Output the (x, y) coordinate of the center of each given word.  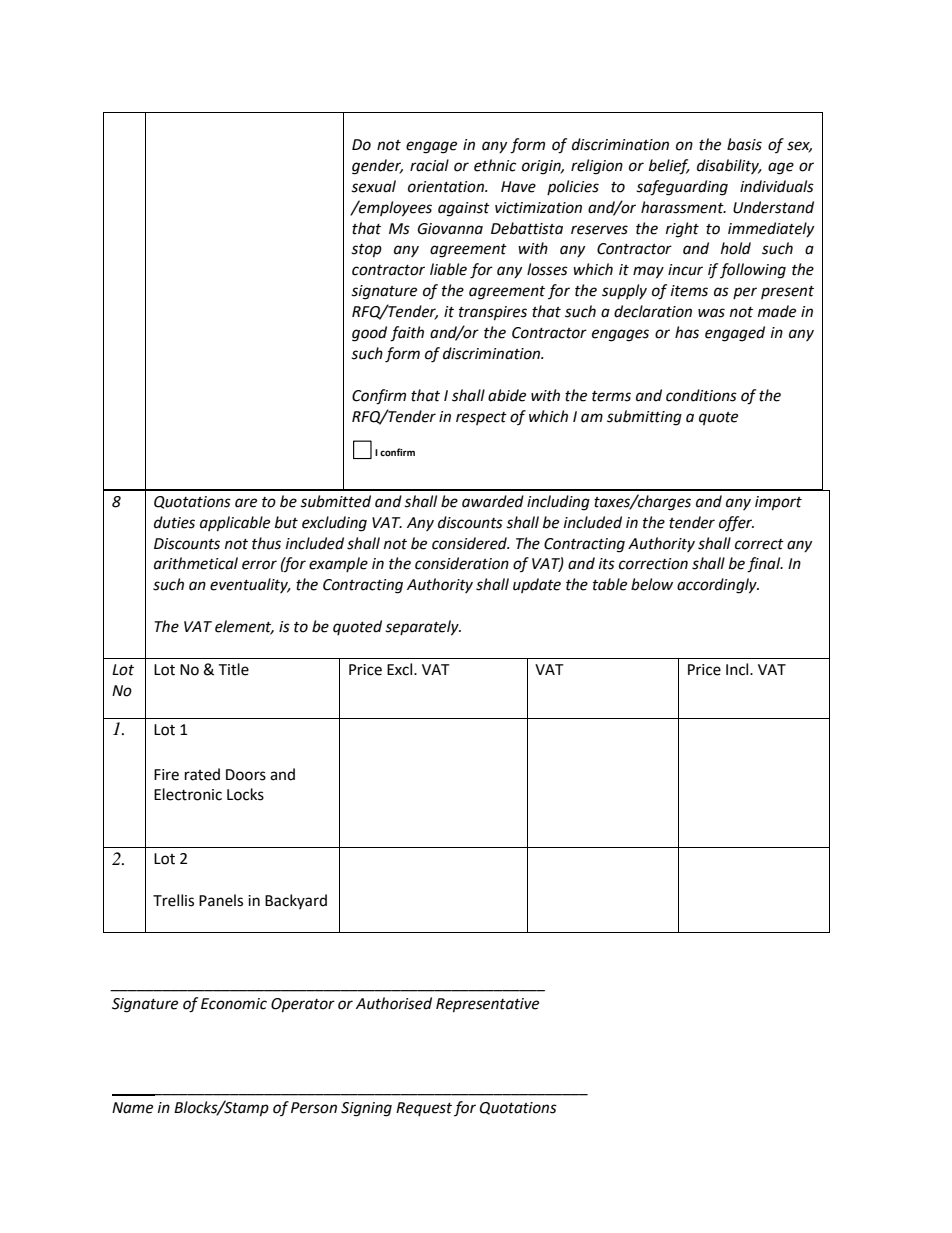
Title (233, 669)
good (369, 334)
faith (407, 334)
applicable (235, 524)
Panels (221, 900)
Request (424, 1109)
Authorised (394, 1003)
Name (132, 1108)
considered (470, 543)
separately (423, 628)
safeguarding (682, 188)
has (687, 332)
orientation (447, 187)
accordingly (718, 586)
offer (736, 524)
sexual (373, 186)
